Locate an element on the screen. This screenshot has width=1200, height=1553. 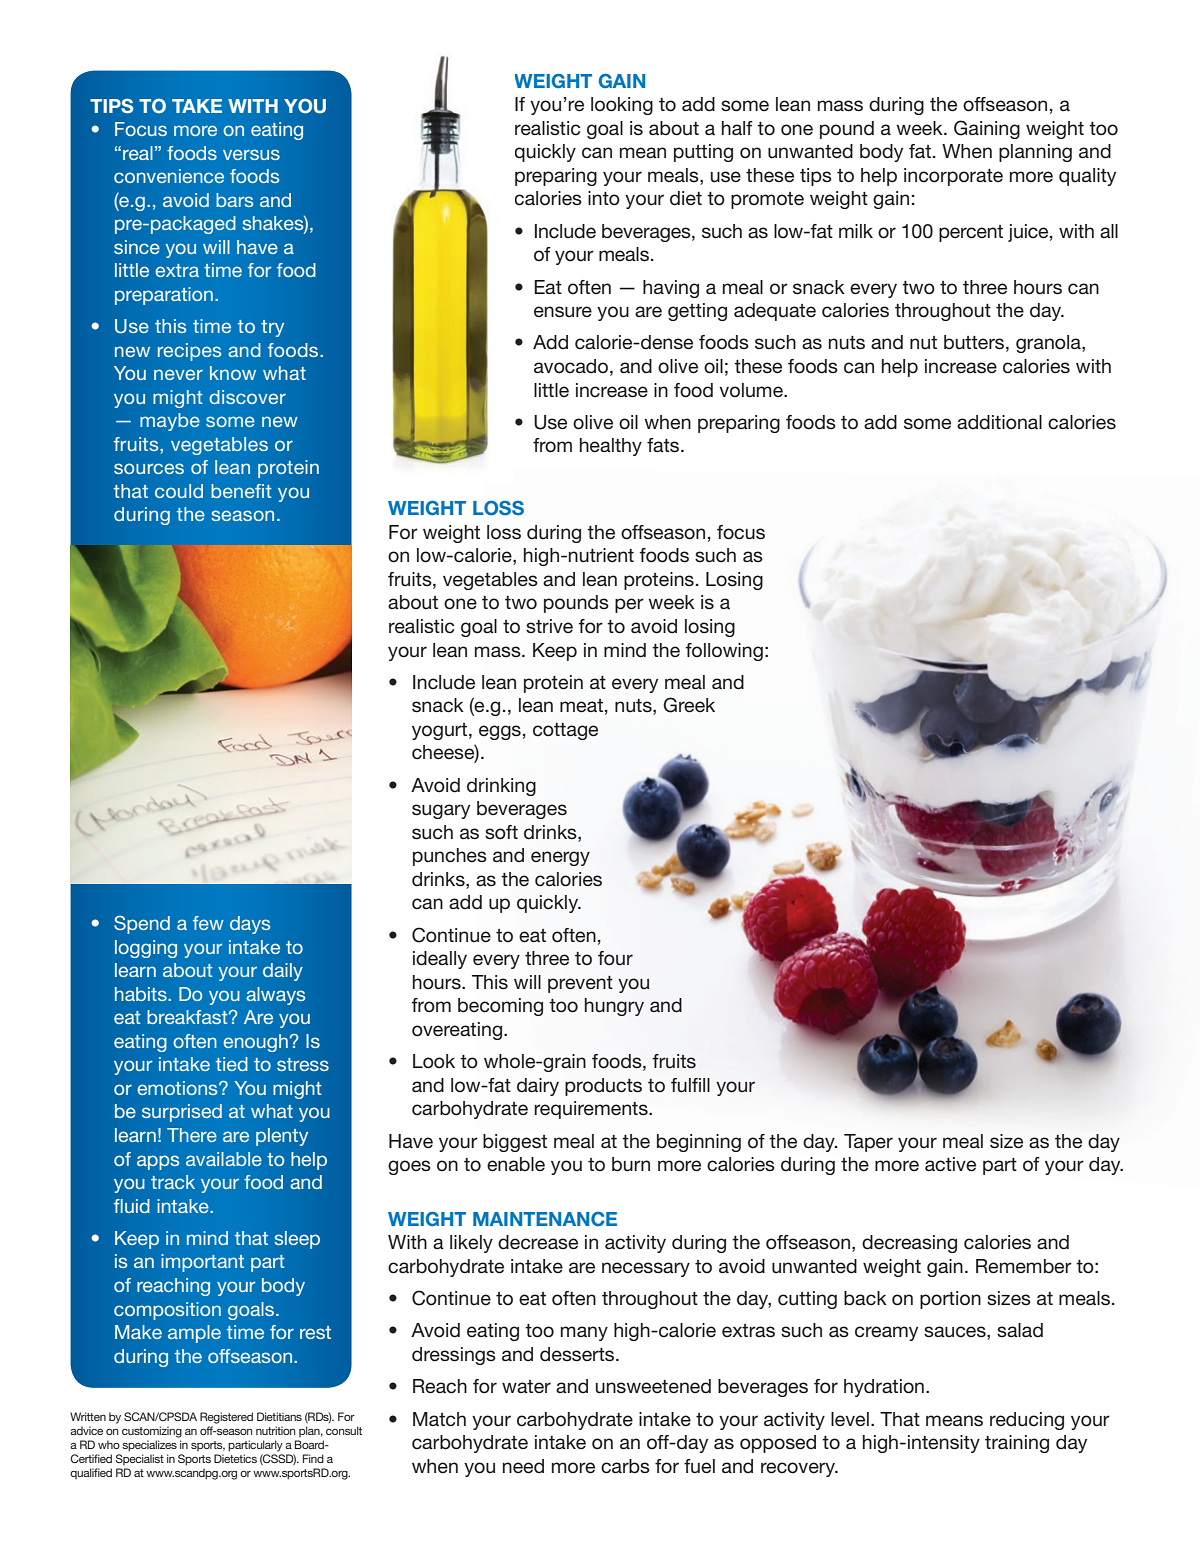
incorporate is located at coordinates (953, 177).
